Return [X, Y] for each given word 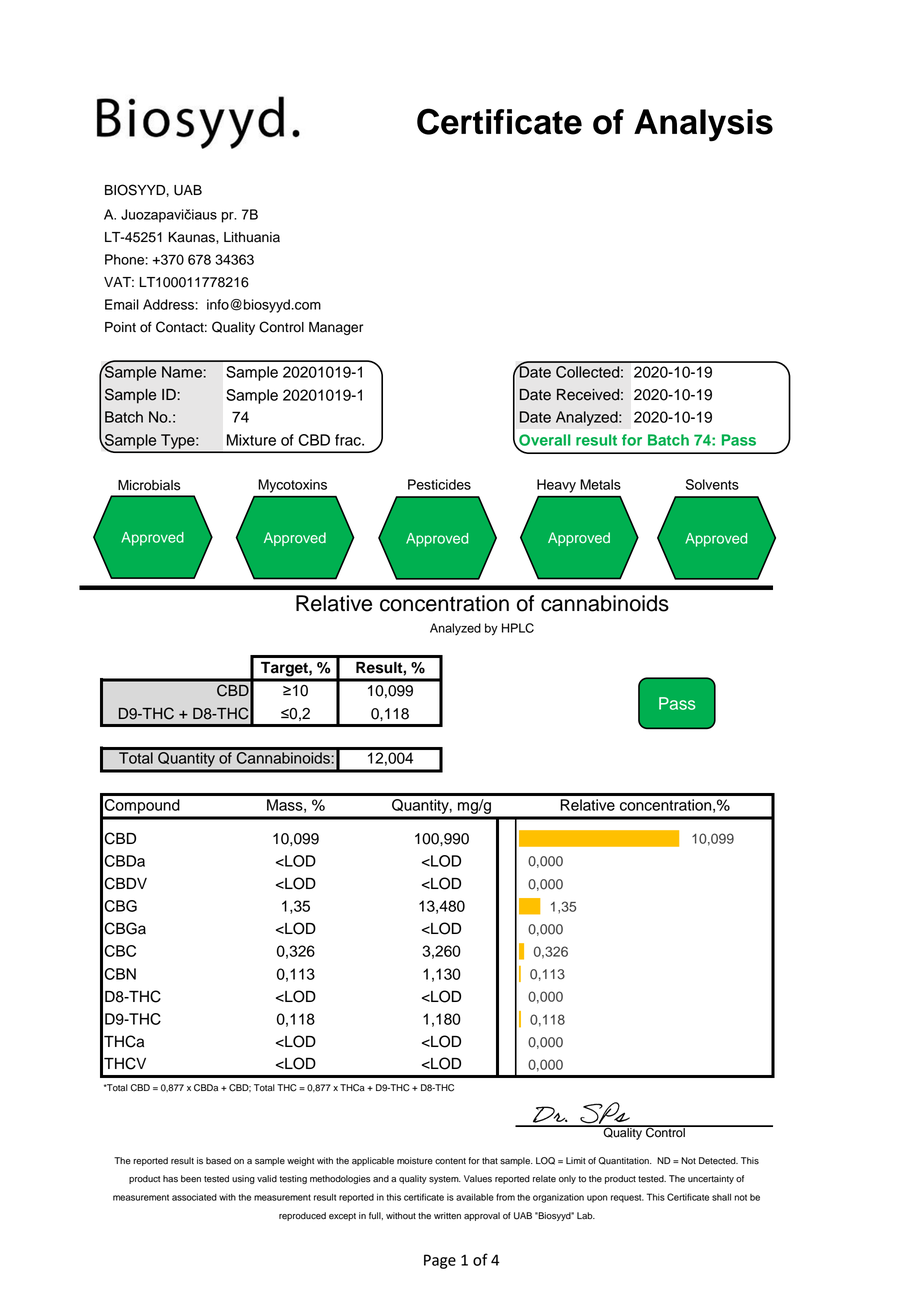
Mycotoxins [293, 486]
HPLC [518, 628]
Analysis [703, 125]
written [447, 1216]
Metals [600, 484]
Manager [336, 328]
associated [194, 1197]
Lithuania [252, 237]
